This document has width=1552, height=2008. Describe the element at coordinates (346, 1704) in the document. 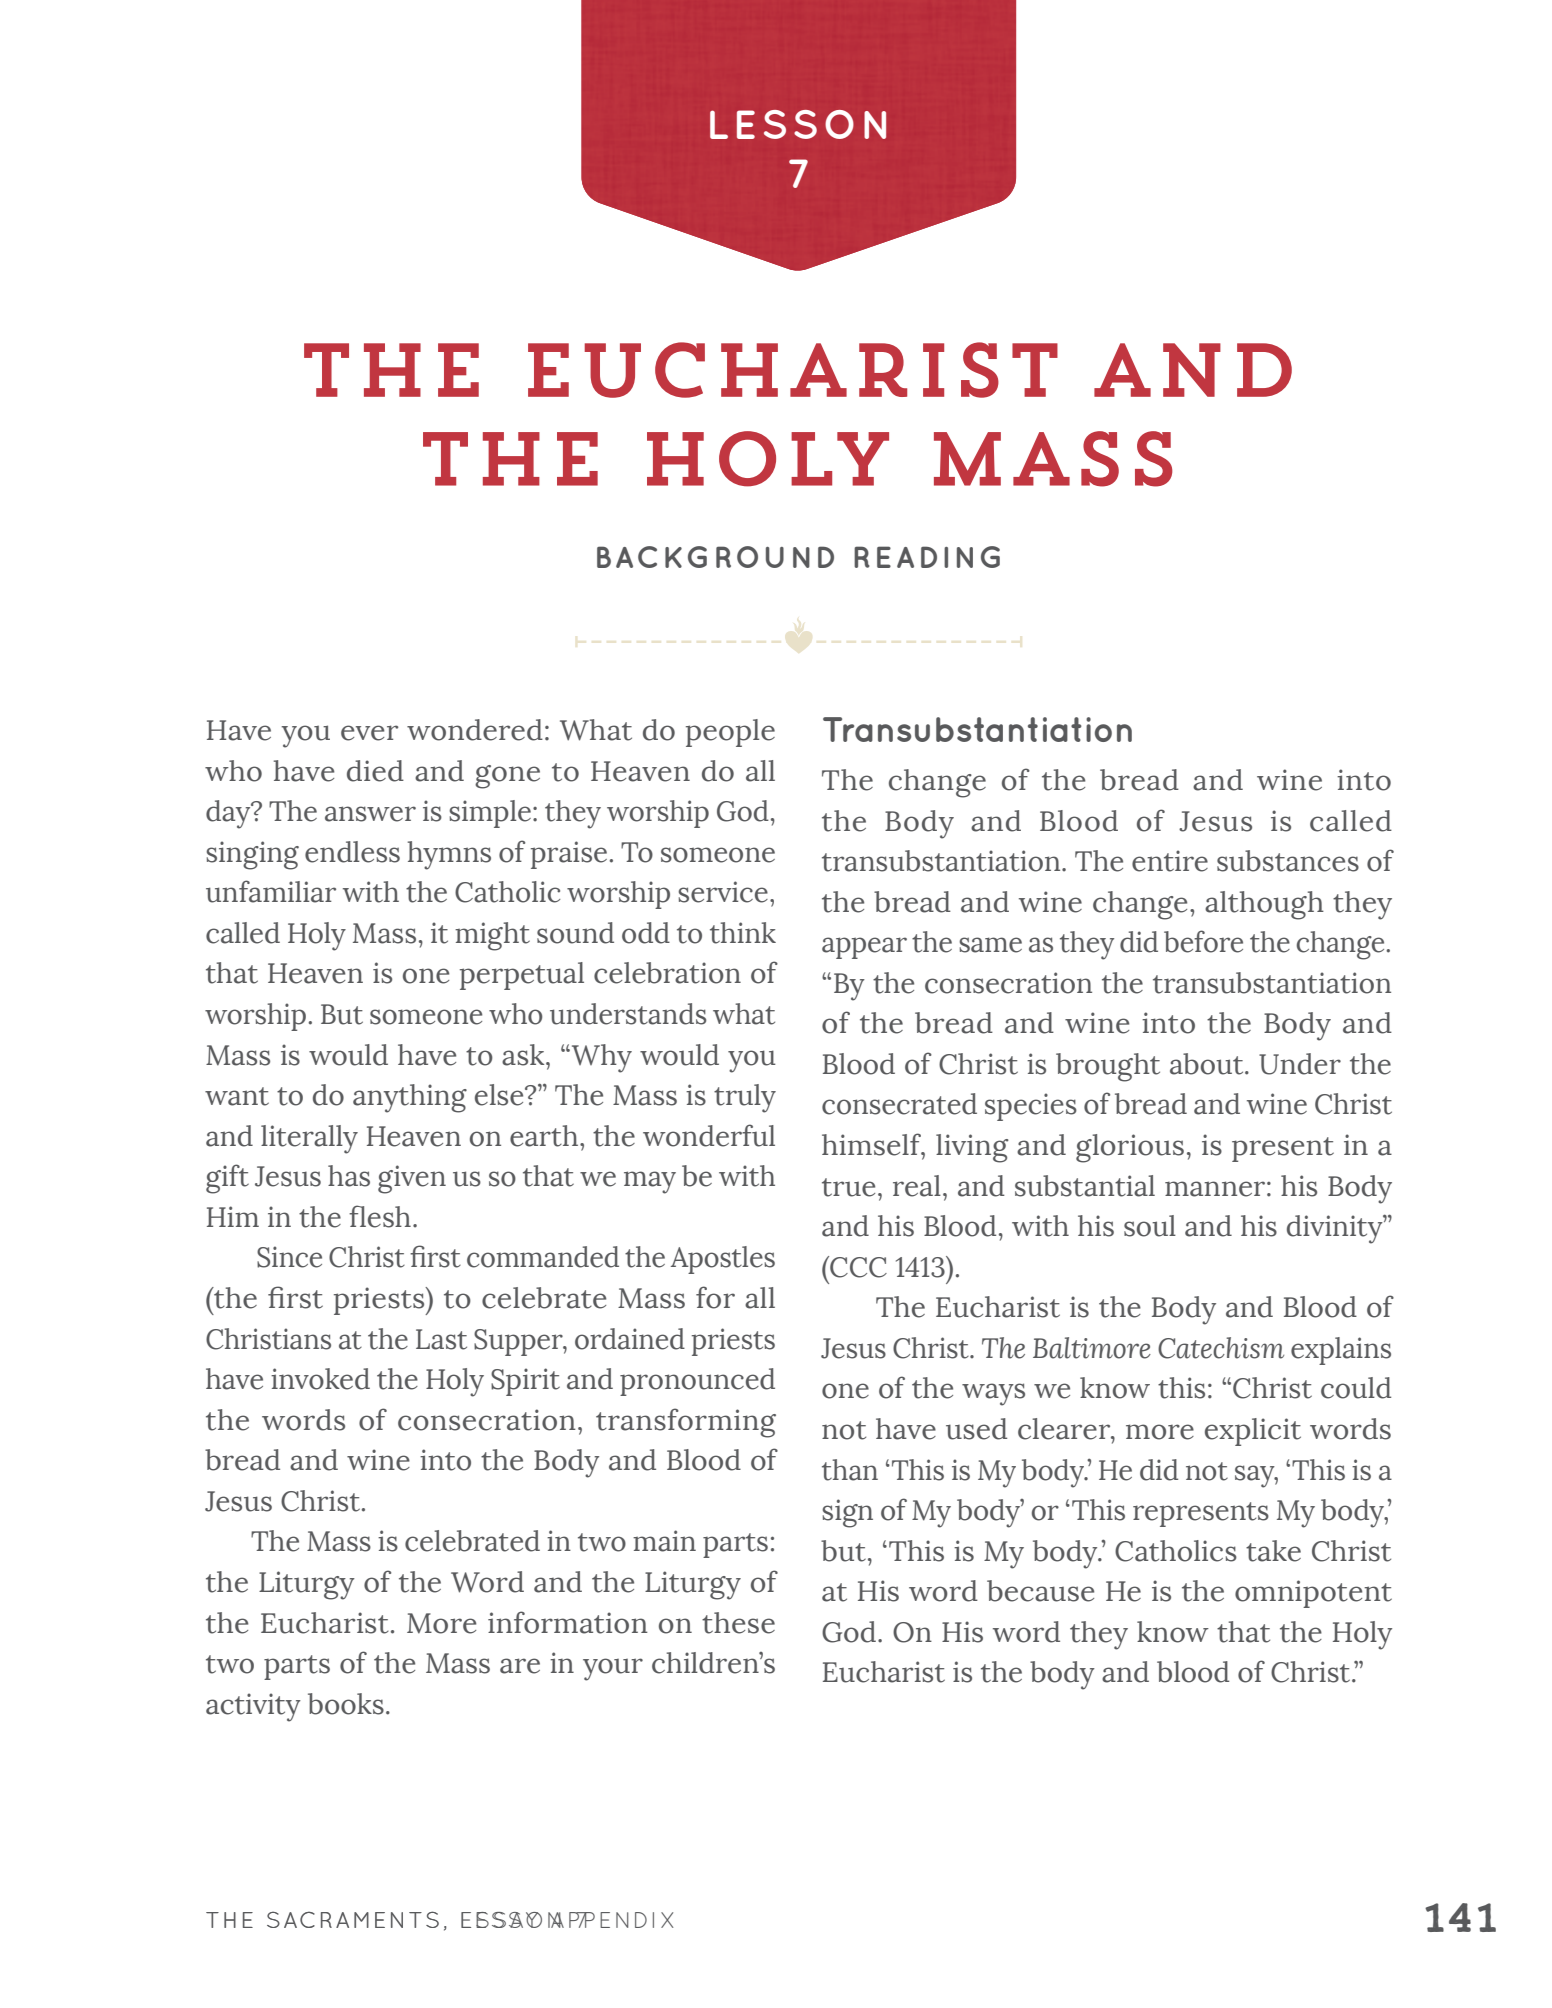

I see `books` at that location.
